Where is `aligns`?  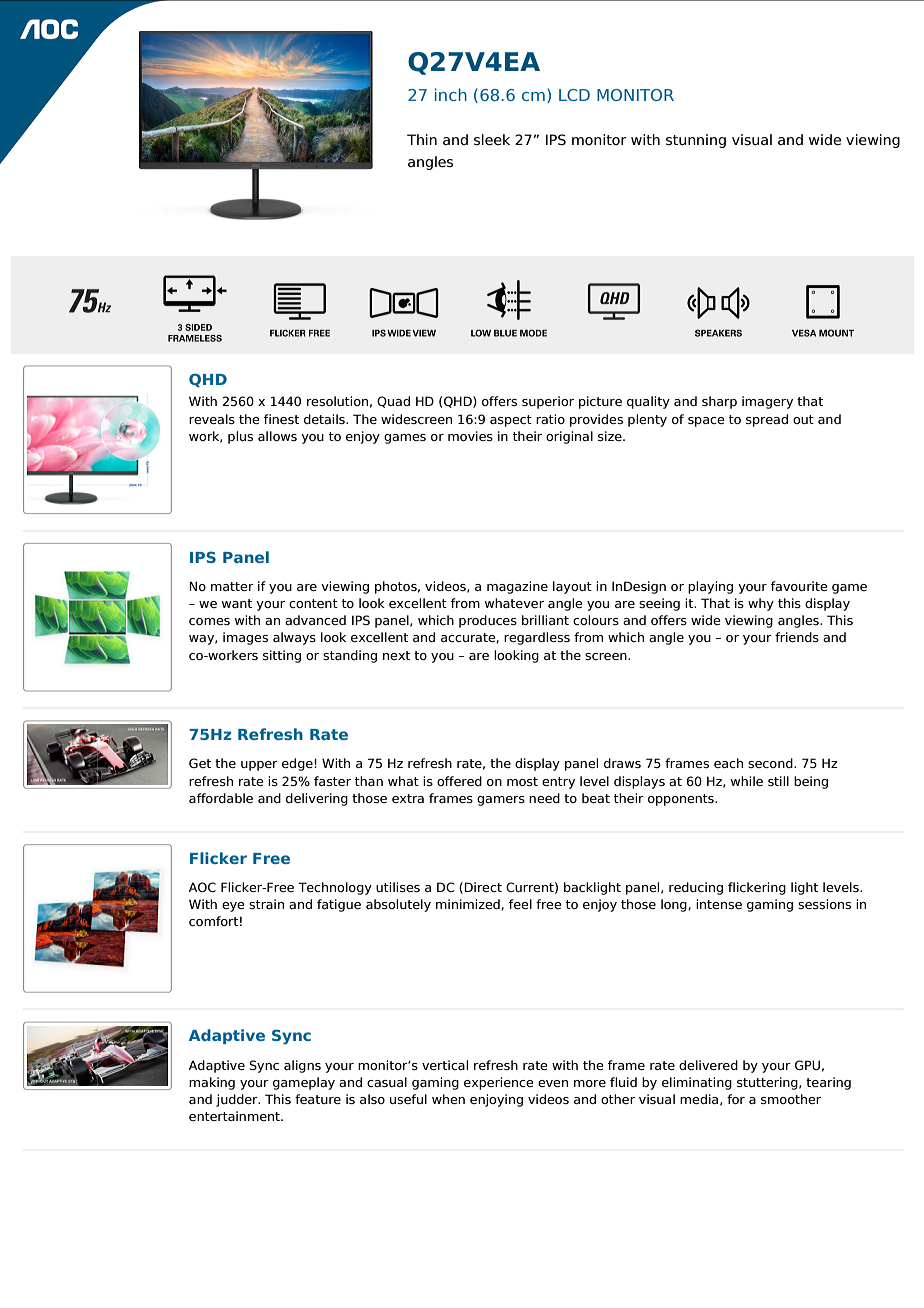
aligns is located at coordinates (302, 1066).
